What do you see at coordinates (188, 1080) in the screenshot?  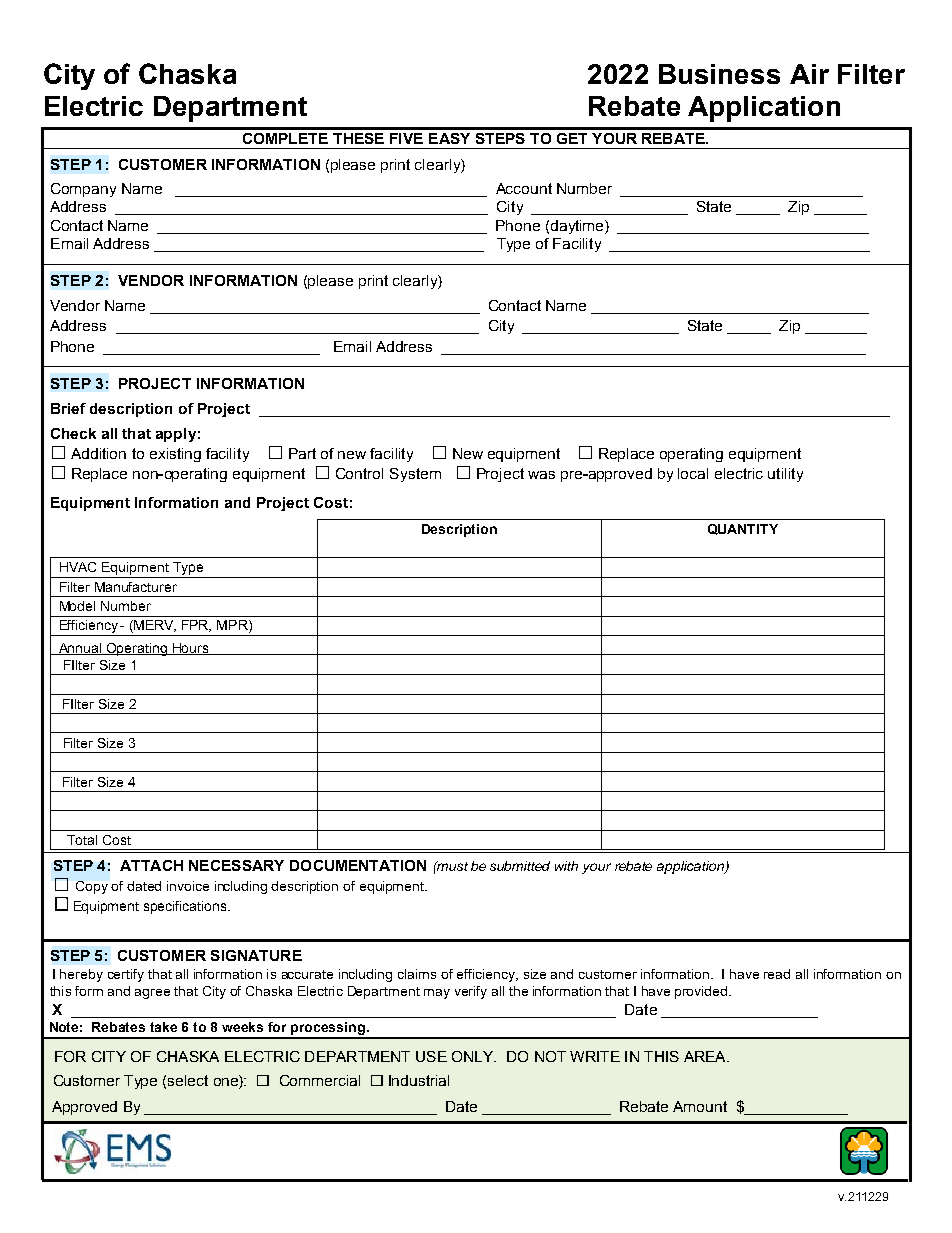 I see `select` at bounding box center [188, 1080].
